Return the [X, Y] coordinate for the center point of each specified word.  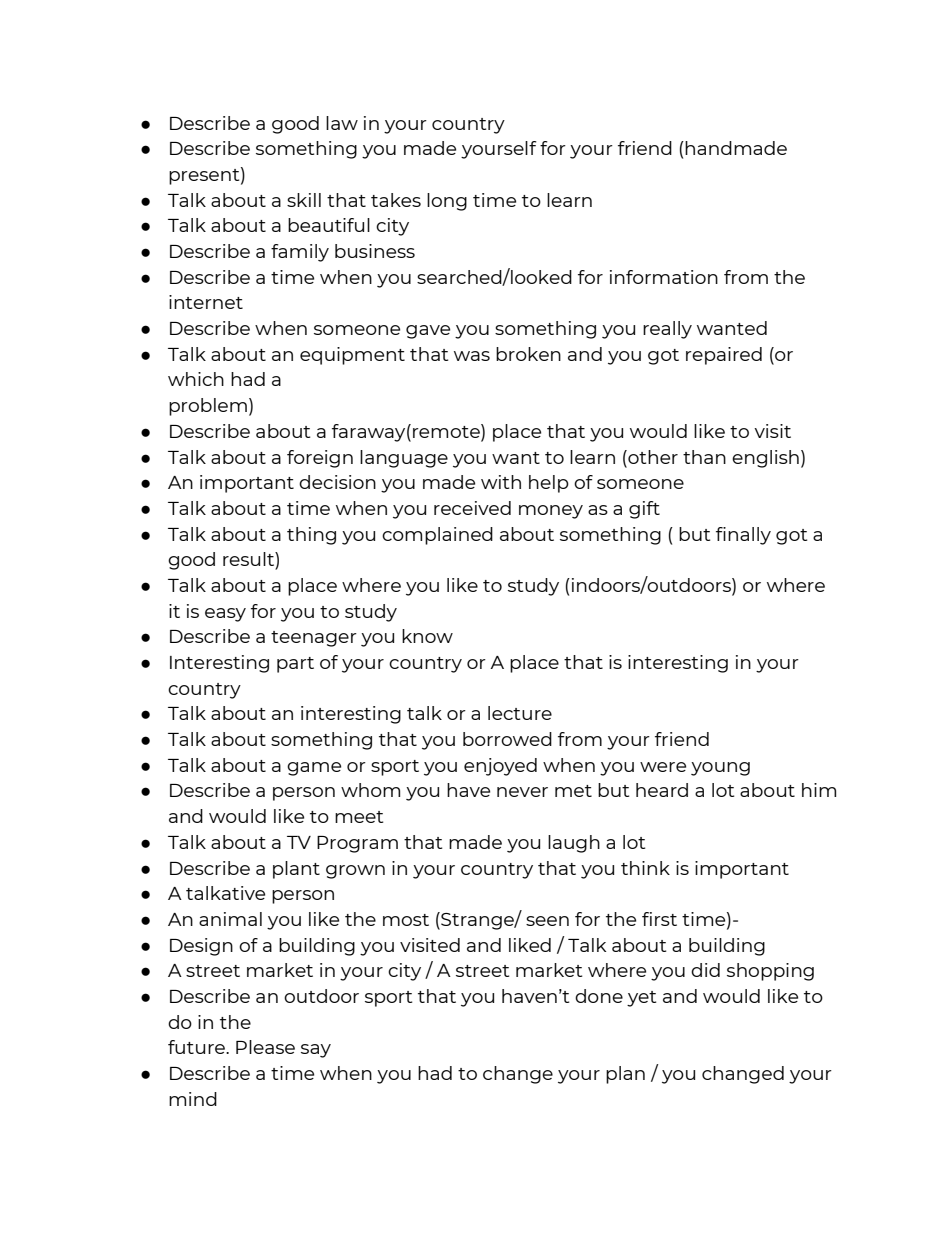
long [447, 202]
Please [265, 1047]
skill [304, 200]
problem [208, 407]
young [720, 769]
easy [225, 615]
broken [528, 354]
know [427, 636]
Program [357, 844]
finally [743, 536]
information [664, 277]
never [522, 792]
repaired [724, 356]
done [599, 996]
